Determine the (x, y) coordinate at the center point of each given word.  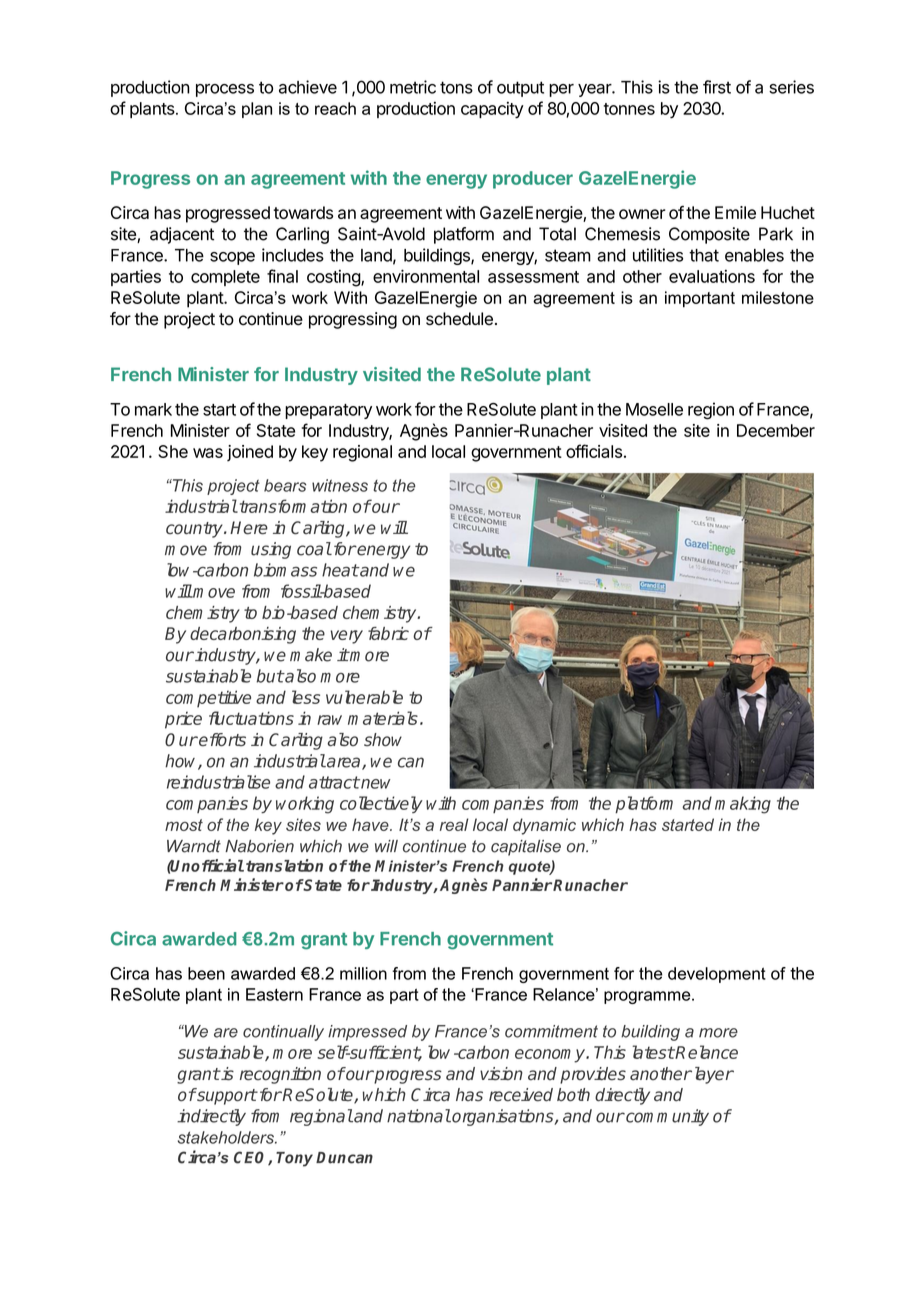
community (666, 1117)
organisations (503, 1117)
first (717, 87)
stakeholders (227, 1137)
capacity (492, 110)
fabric (388, 633)
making (743, 805)
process (225, 90)
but (270, 676)
